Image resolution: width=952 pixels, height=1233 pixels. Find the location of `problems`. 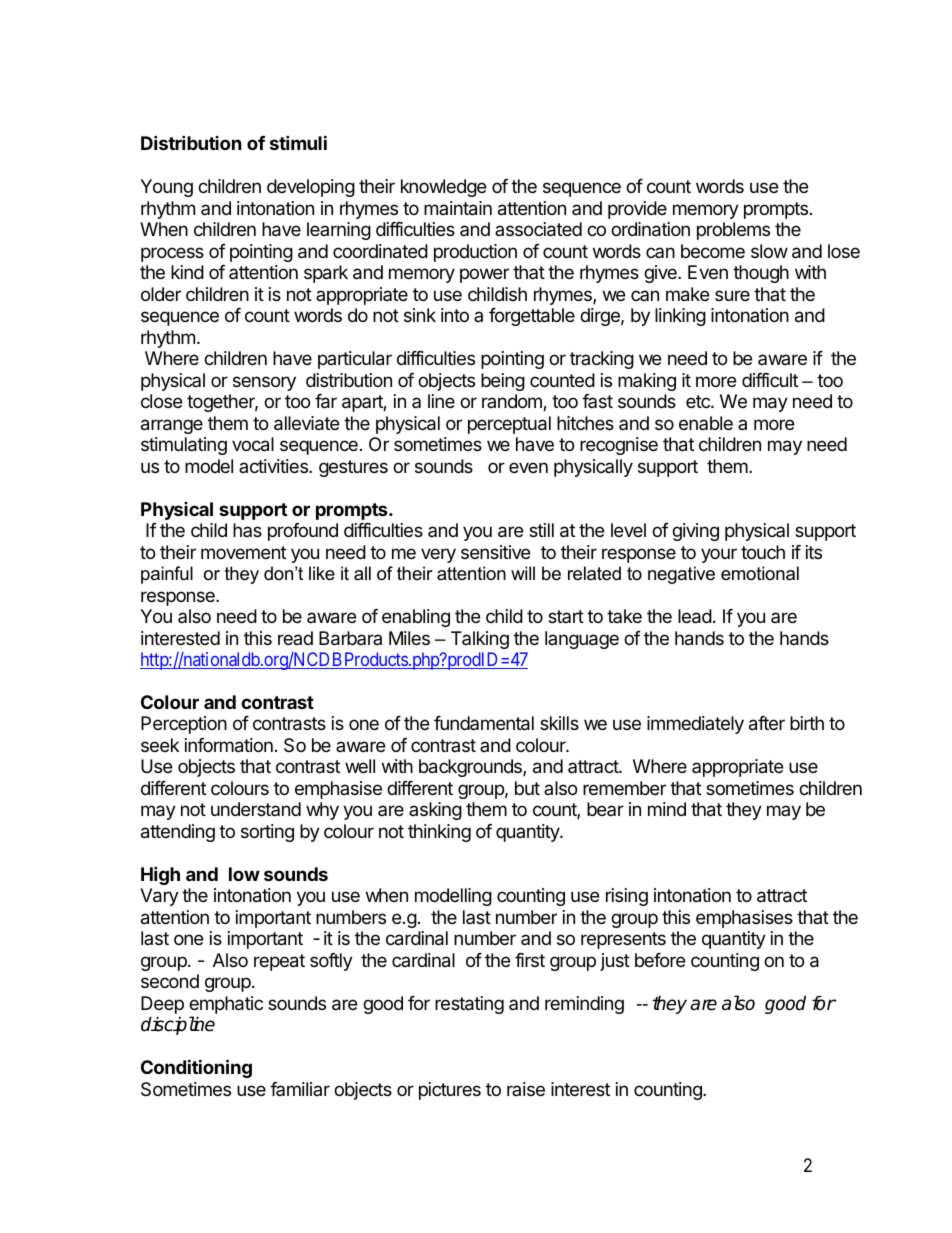

problems is located at coordinates (733, 231).
